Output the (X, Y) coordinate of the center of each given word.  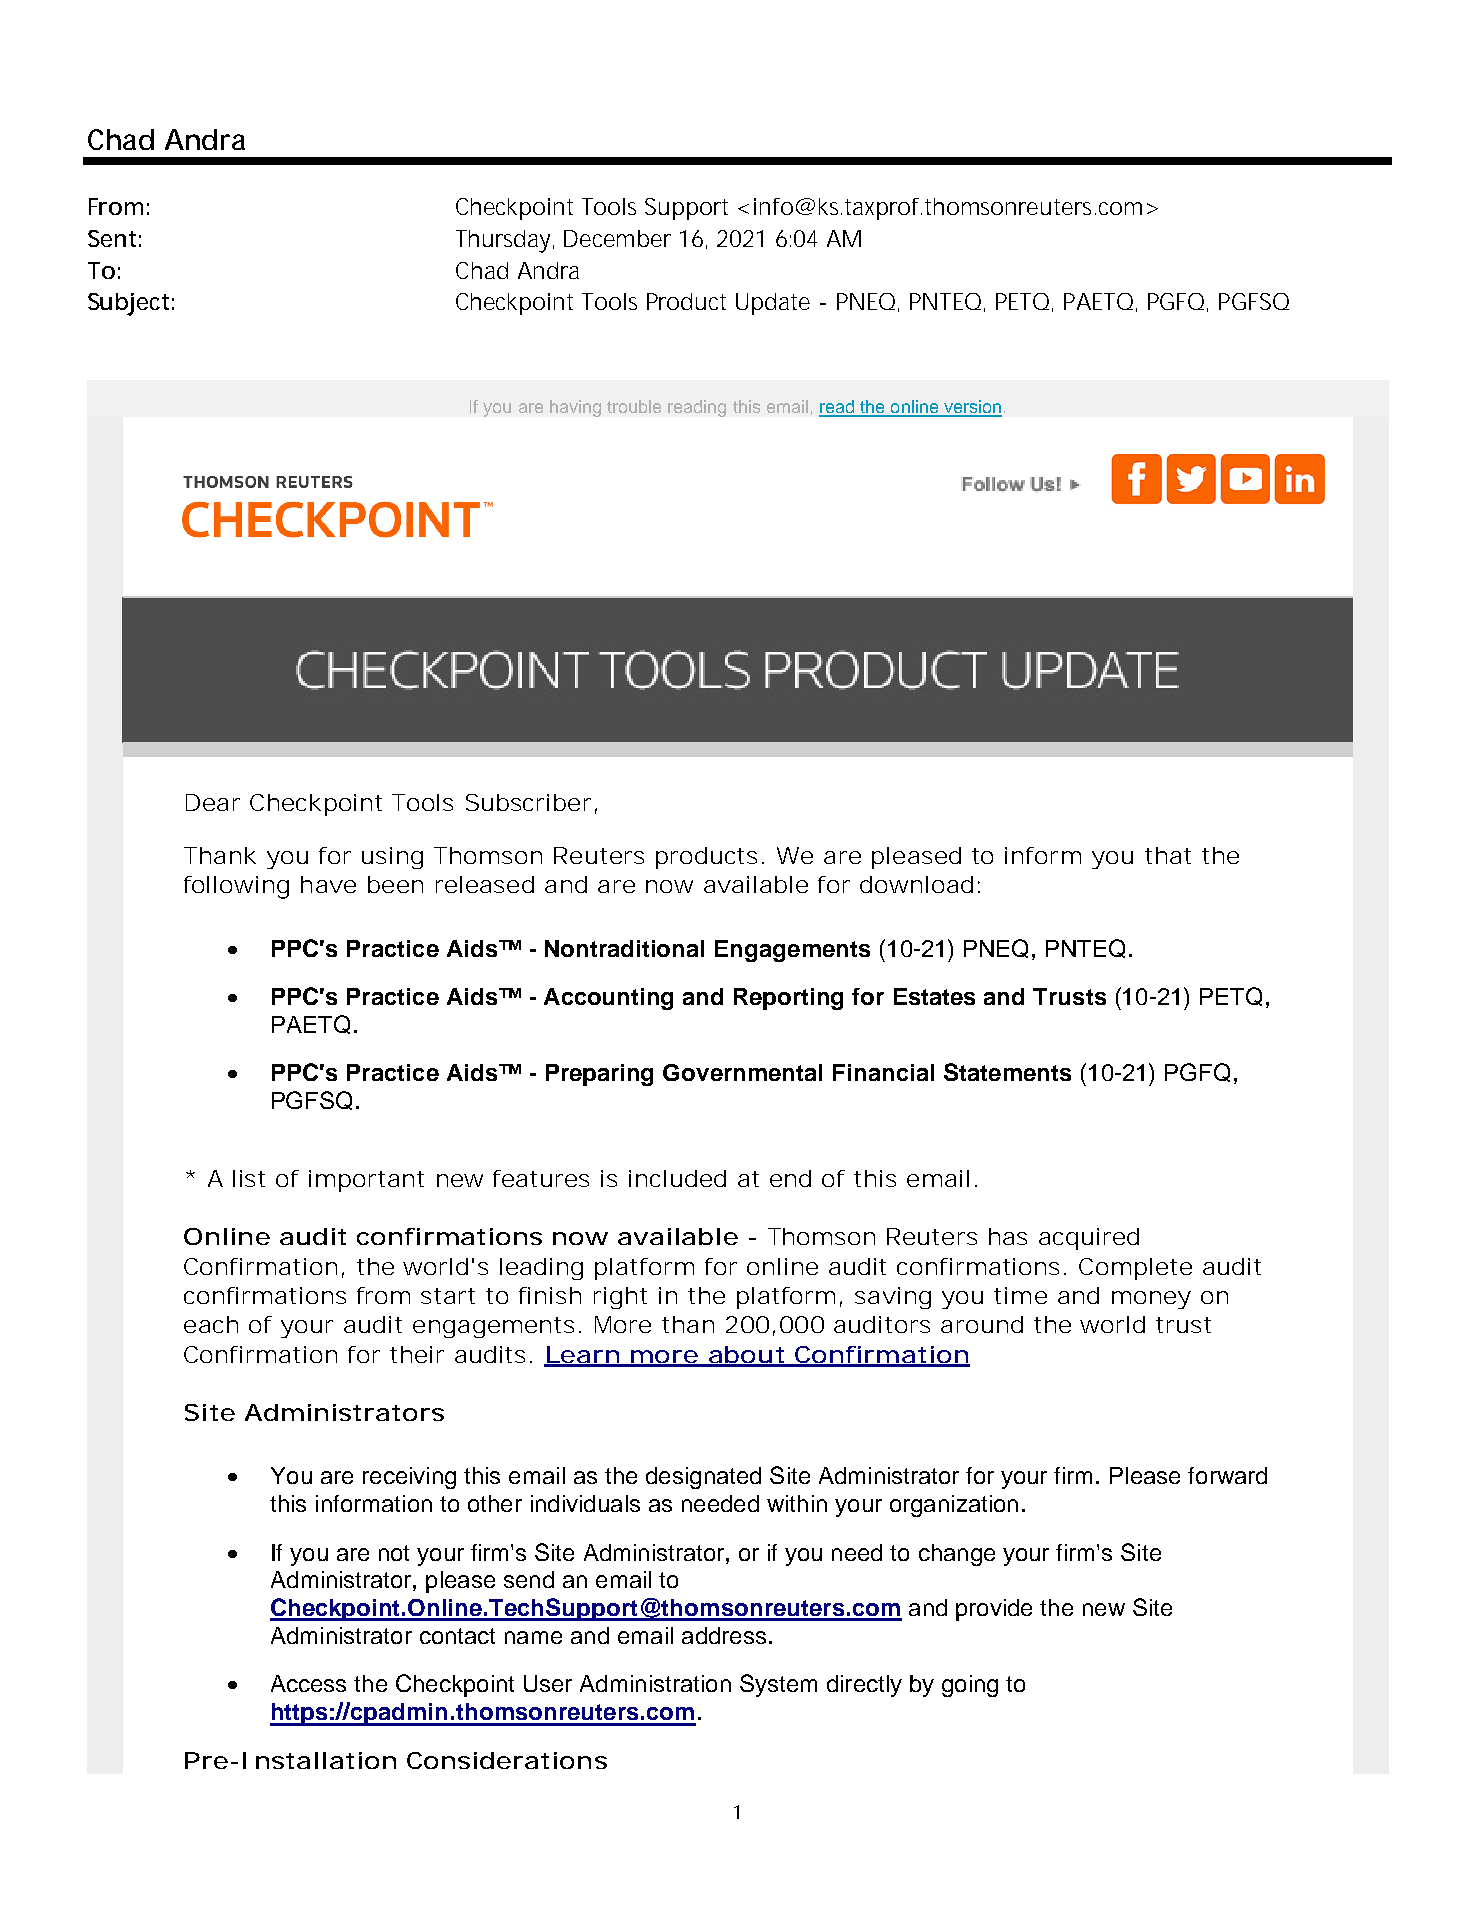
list (249, 1178)
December (617, 238)
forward (1227, 1475)
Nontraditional (624, 948)
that (1168, 855)
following (236, 887)
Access (308, 1683)
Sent (112, 238)
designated (703, 1478)
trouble (634, 406)
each (211, 1324)
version (971, 408)
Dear (213, 802)
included (677, 1178)
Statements (1007, 1072)
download (916, 884)
